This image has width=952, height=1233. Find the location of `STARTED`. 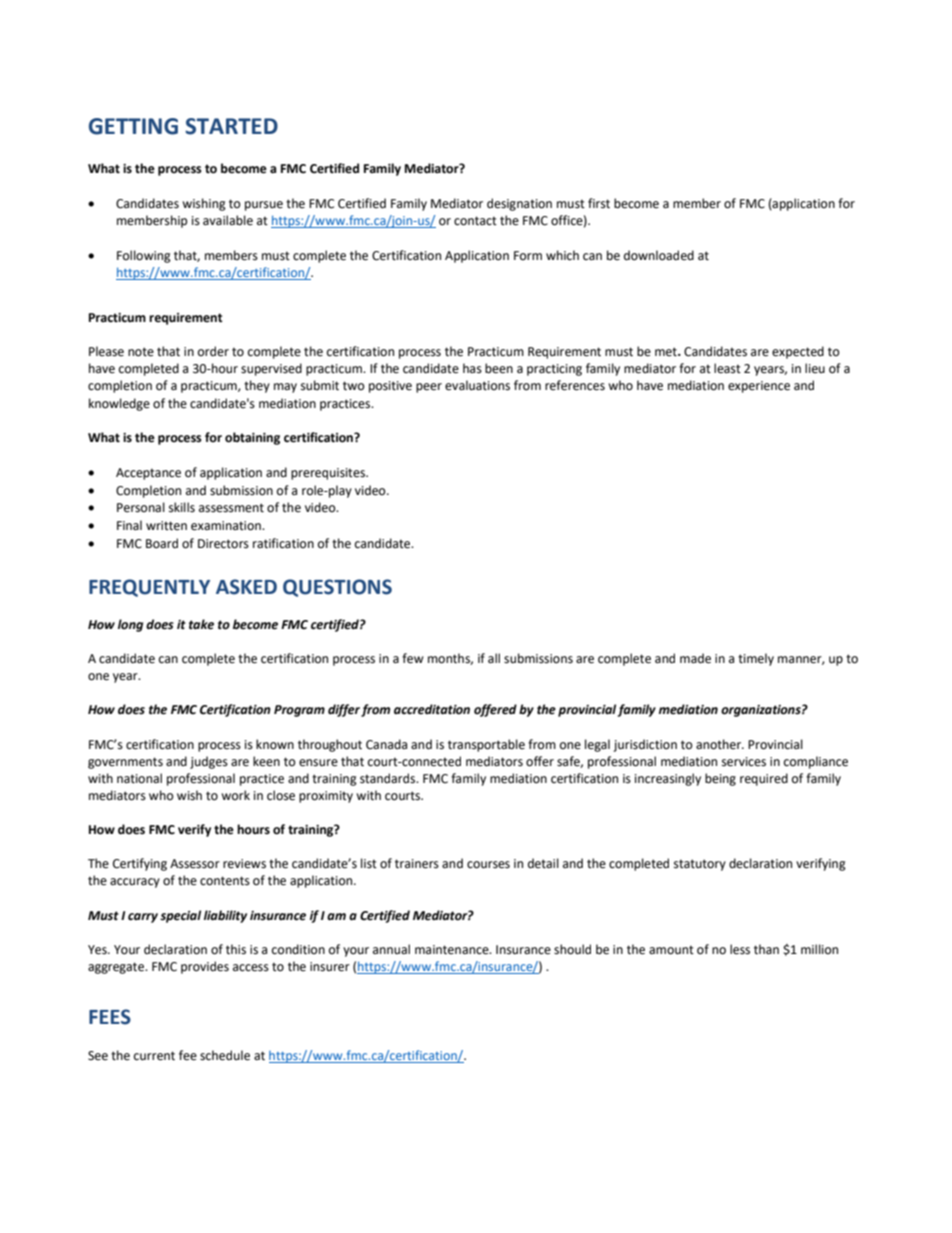

STARTED is located at coordinates (231, 126).
